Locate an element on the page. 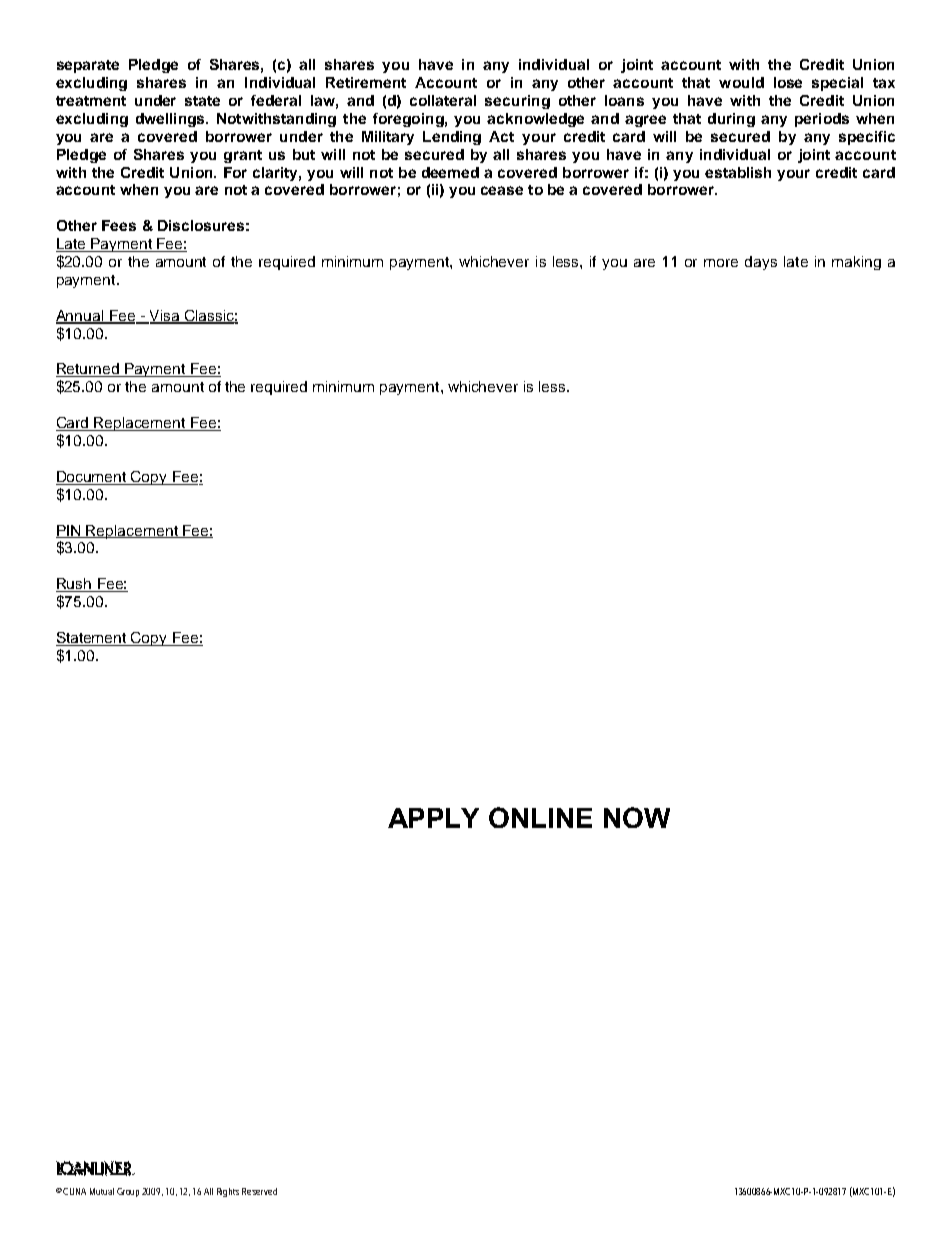  days is located at coordinates (761, 263).
